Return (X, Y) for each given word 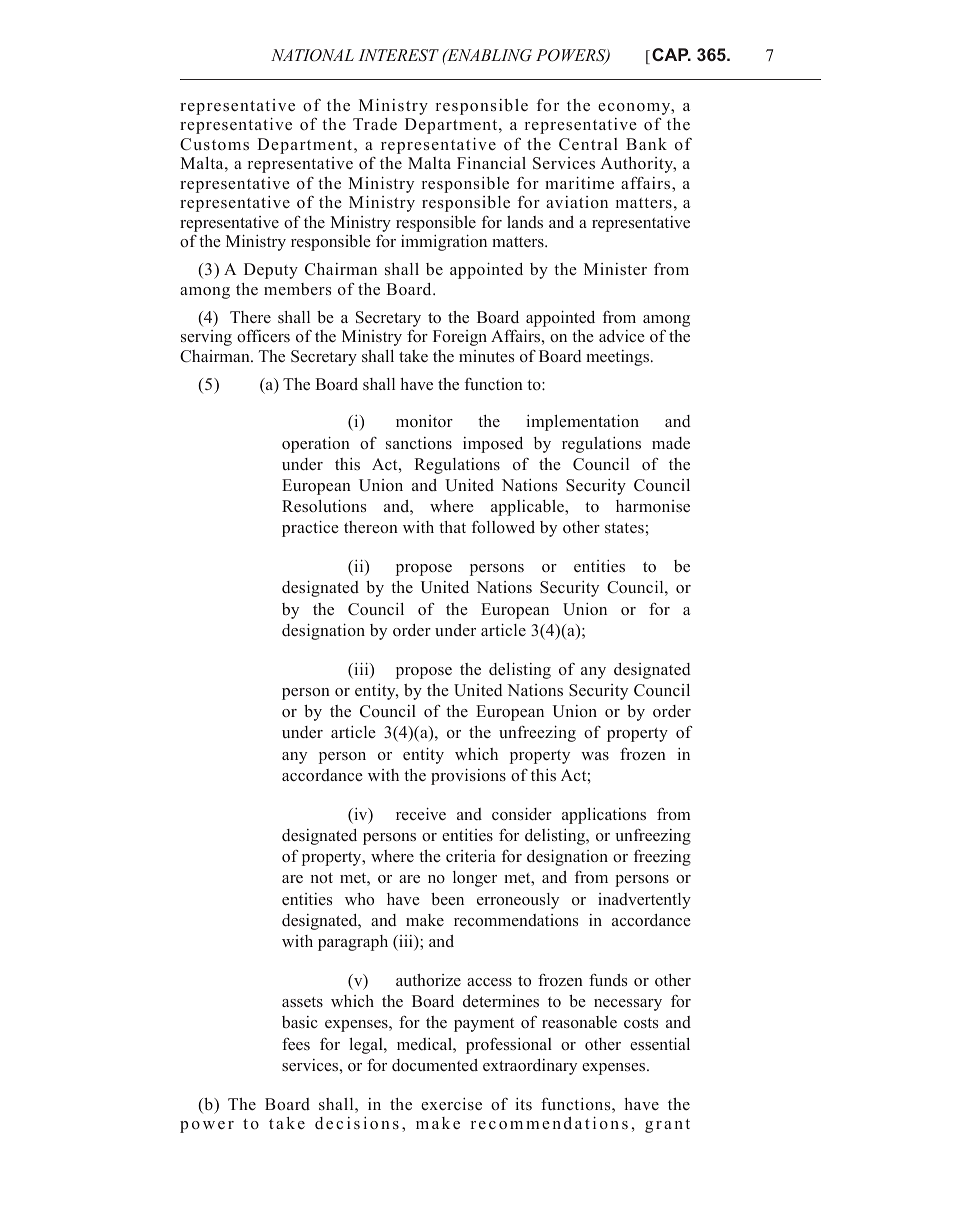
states (624, 528)
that (452, 527)
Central (588, 144)
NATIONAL (312, 55)
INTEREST (398, 55)
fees (296, 1044)
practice (310, 529)
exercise (451, 1104)
